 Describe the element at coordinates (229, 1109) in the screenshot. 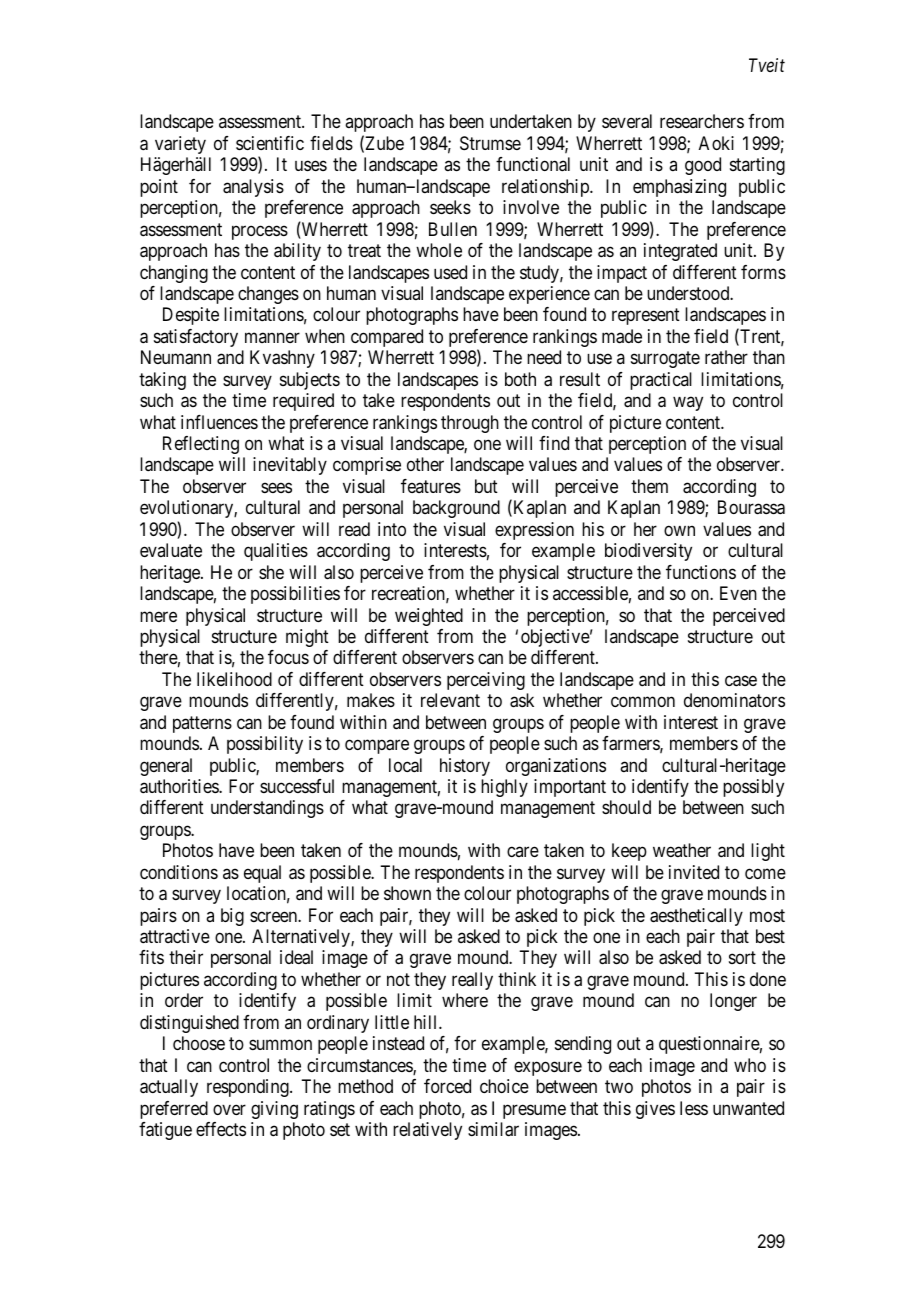

I see `over` at that location.
